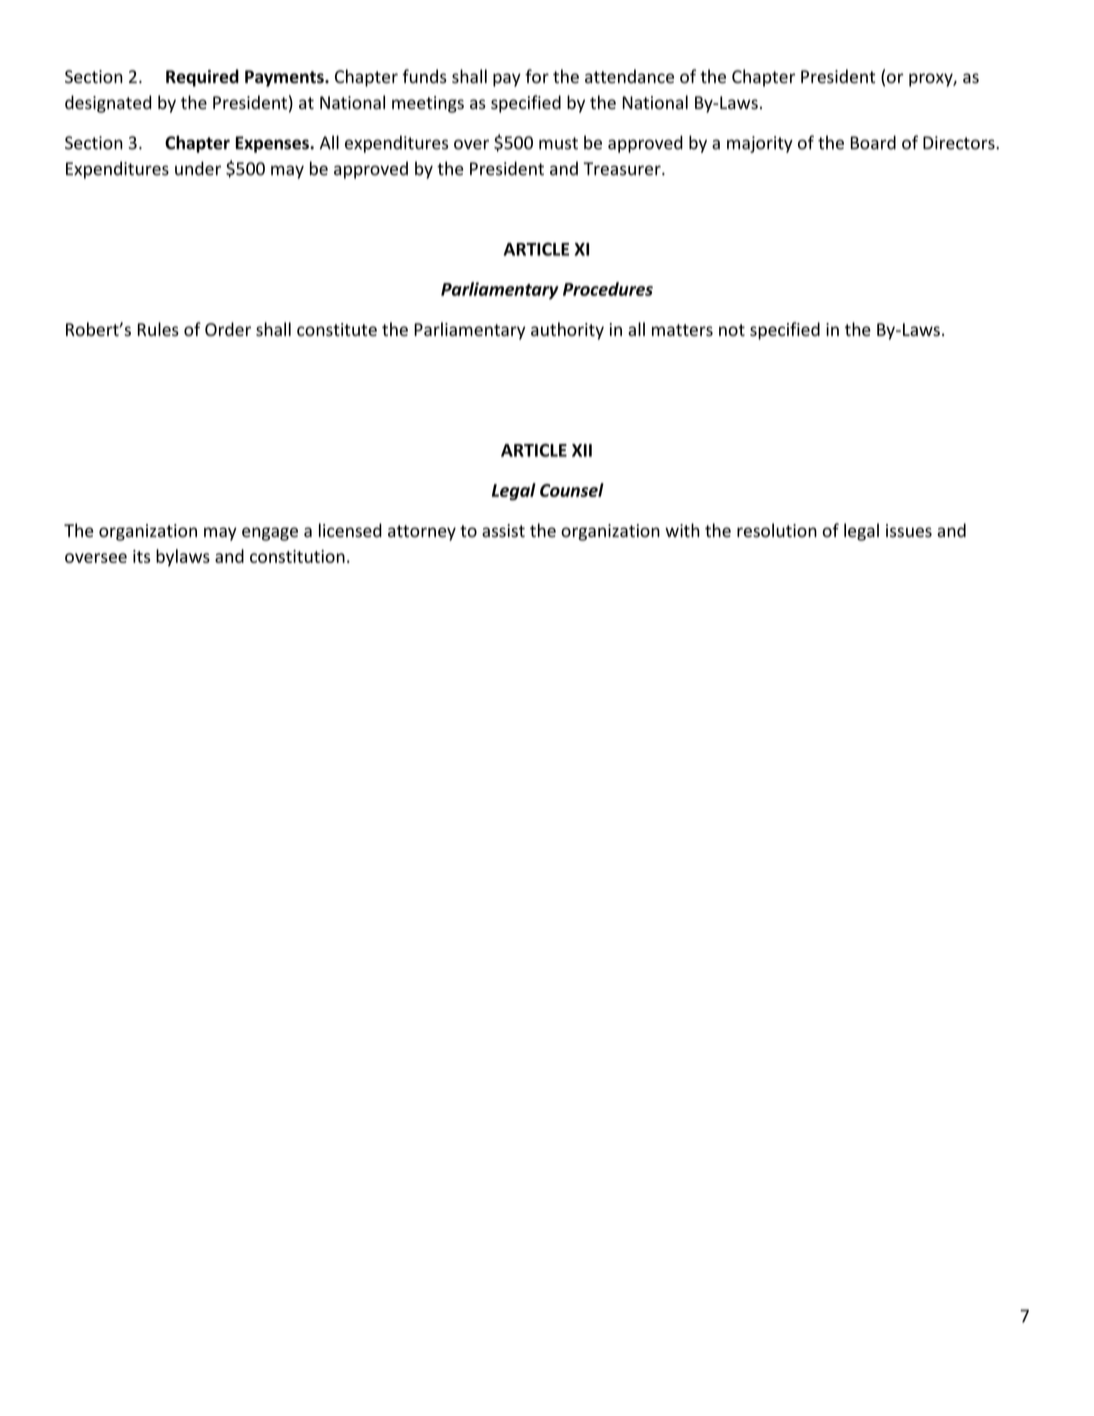  Describe the element at coordinates (141, 556) in the screenshot. I see `its` at that location.
